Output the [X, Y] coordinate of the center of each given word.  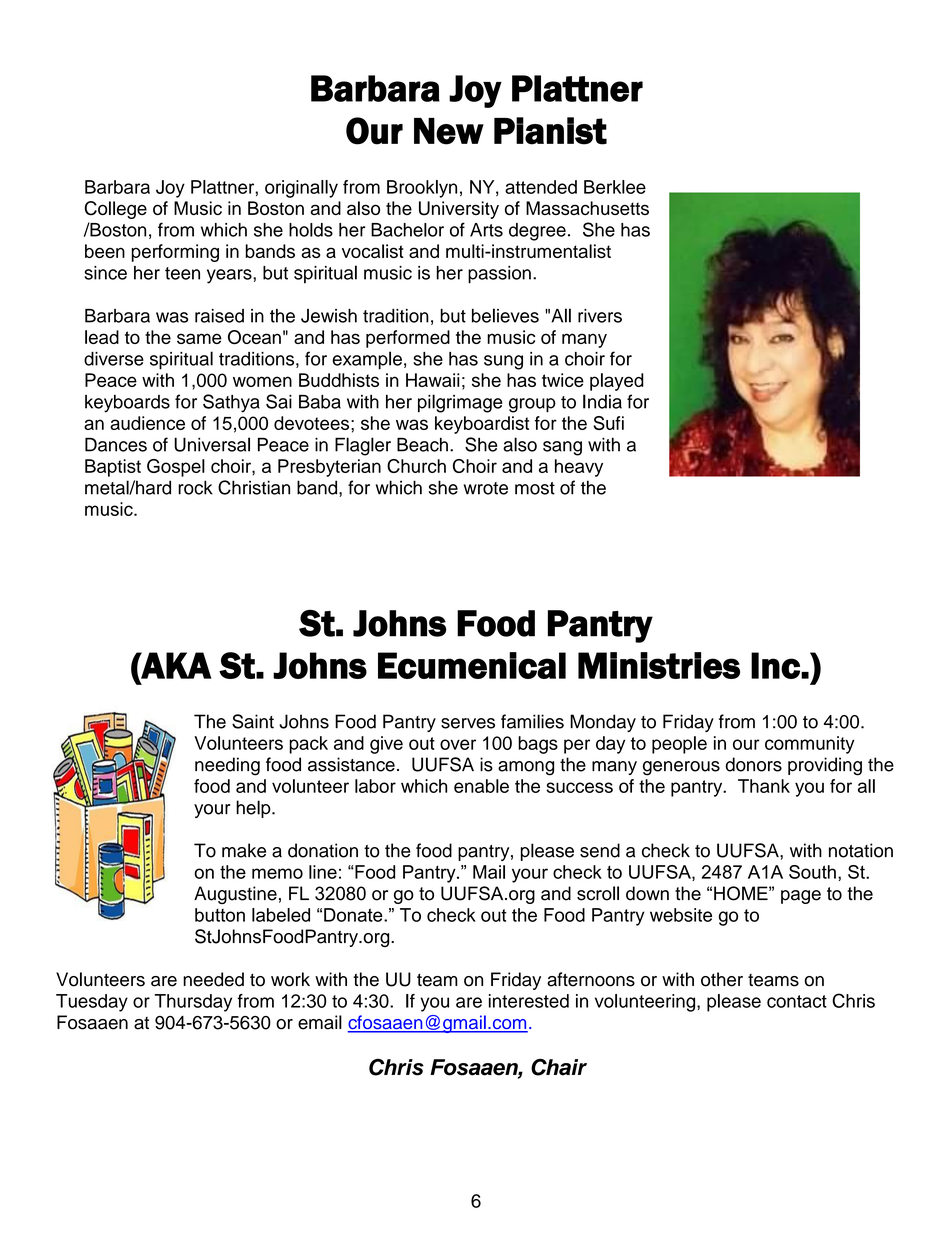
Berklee [615, 187]
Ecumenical [472, 665]
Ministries [659, 665]
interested [529, 1001]
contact [797, 1001]
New [449, 131]
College [116, 210]
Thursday [193, 1003]
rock [195, 487]
